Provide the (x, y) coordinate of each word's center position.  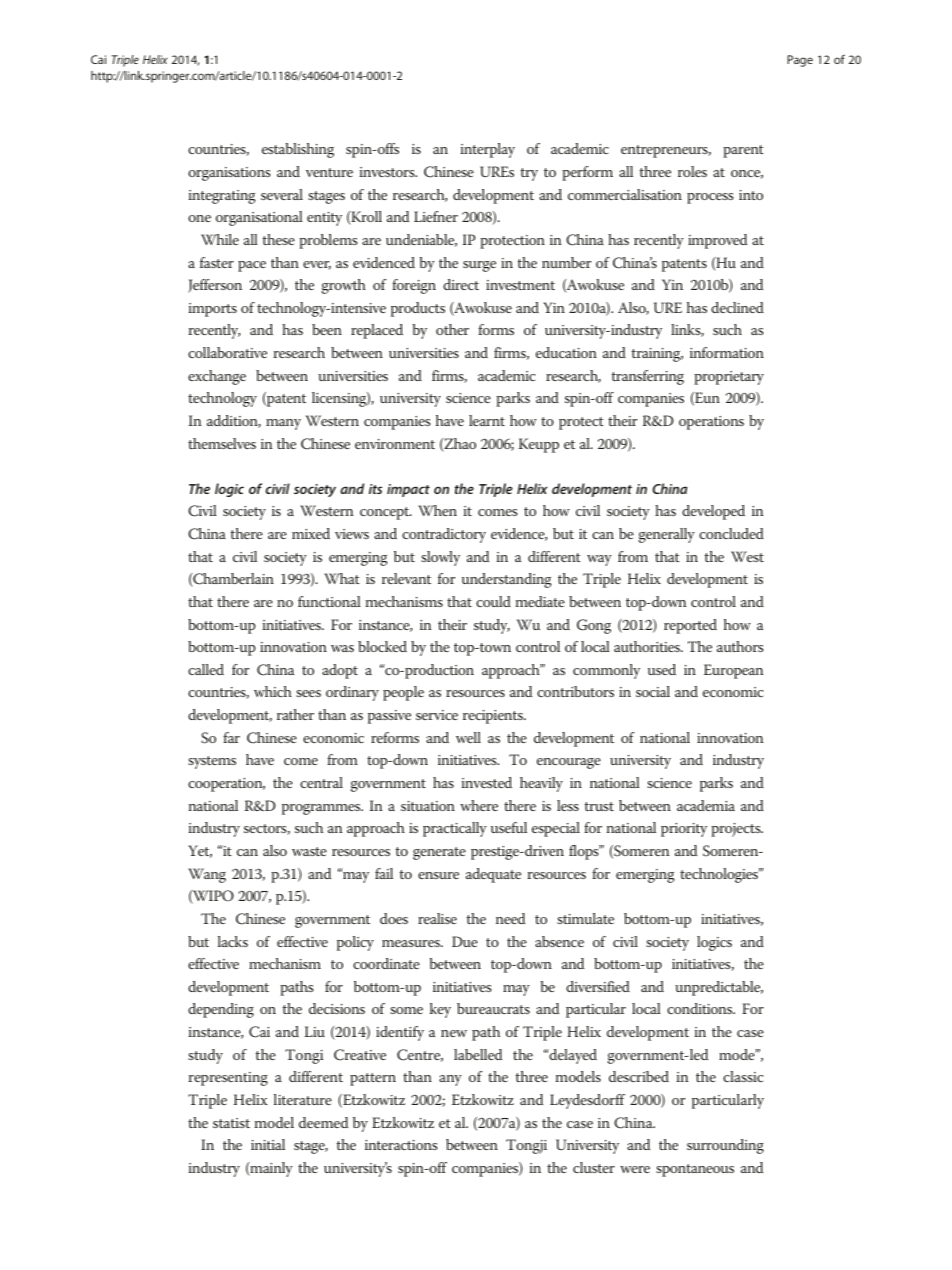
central (321, 782)
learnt (487, 420)
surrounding (725, 1146)
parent (743, 151)
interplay (487, 150)
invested (486, 782)
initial (268, 1144)
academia (706, 805)
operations (711, 423)
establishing (298, 150)
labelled (478, 1054)
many (283, 424)
